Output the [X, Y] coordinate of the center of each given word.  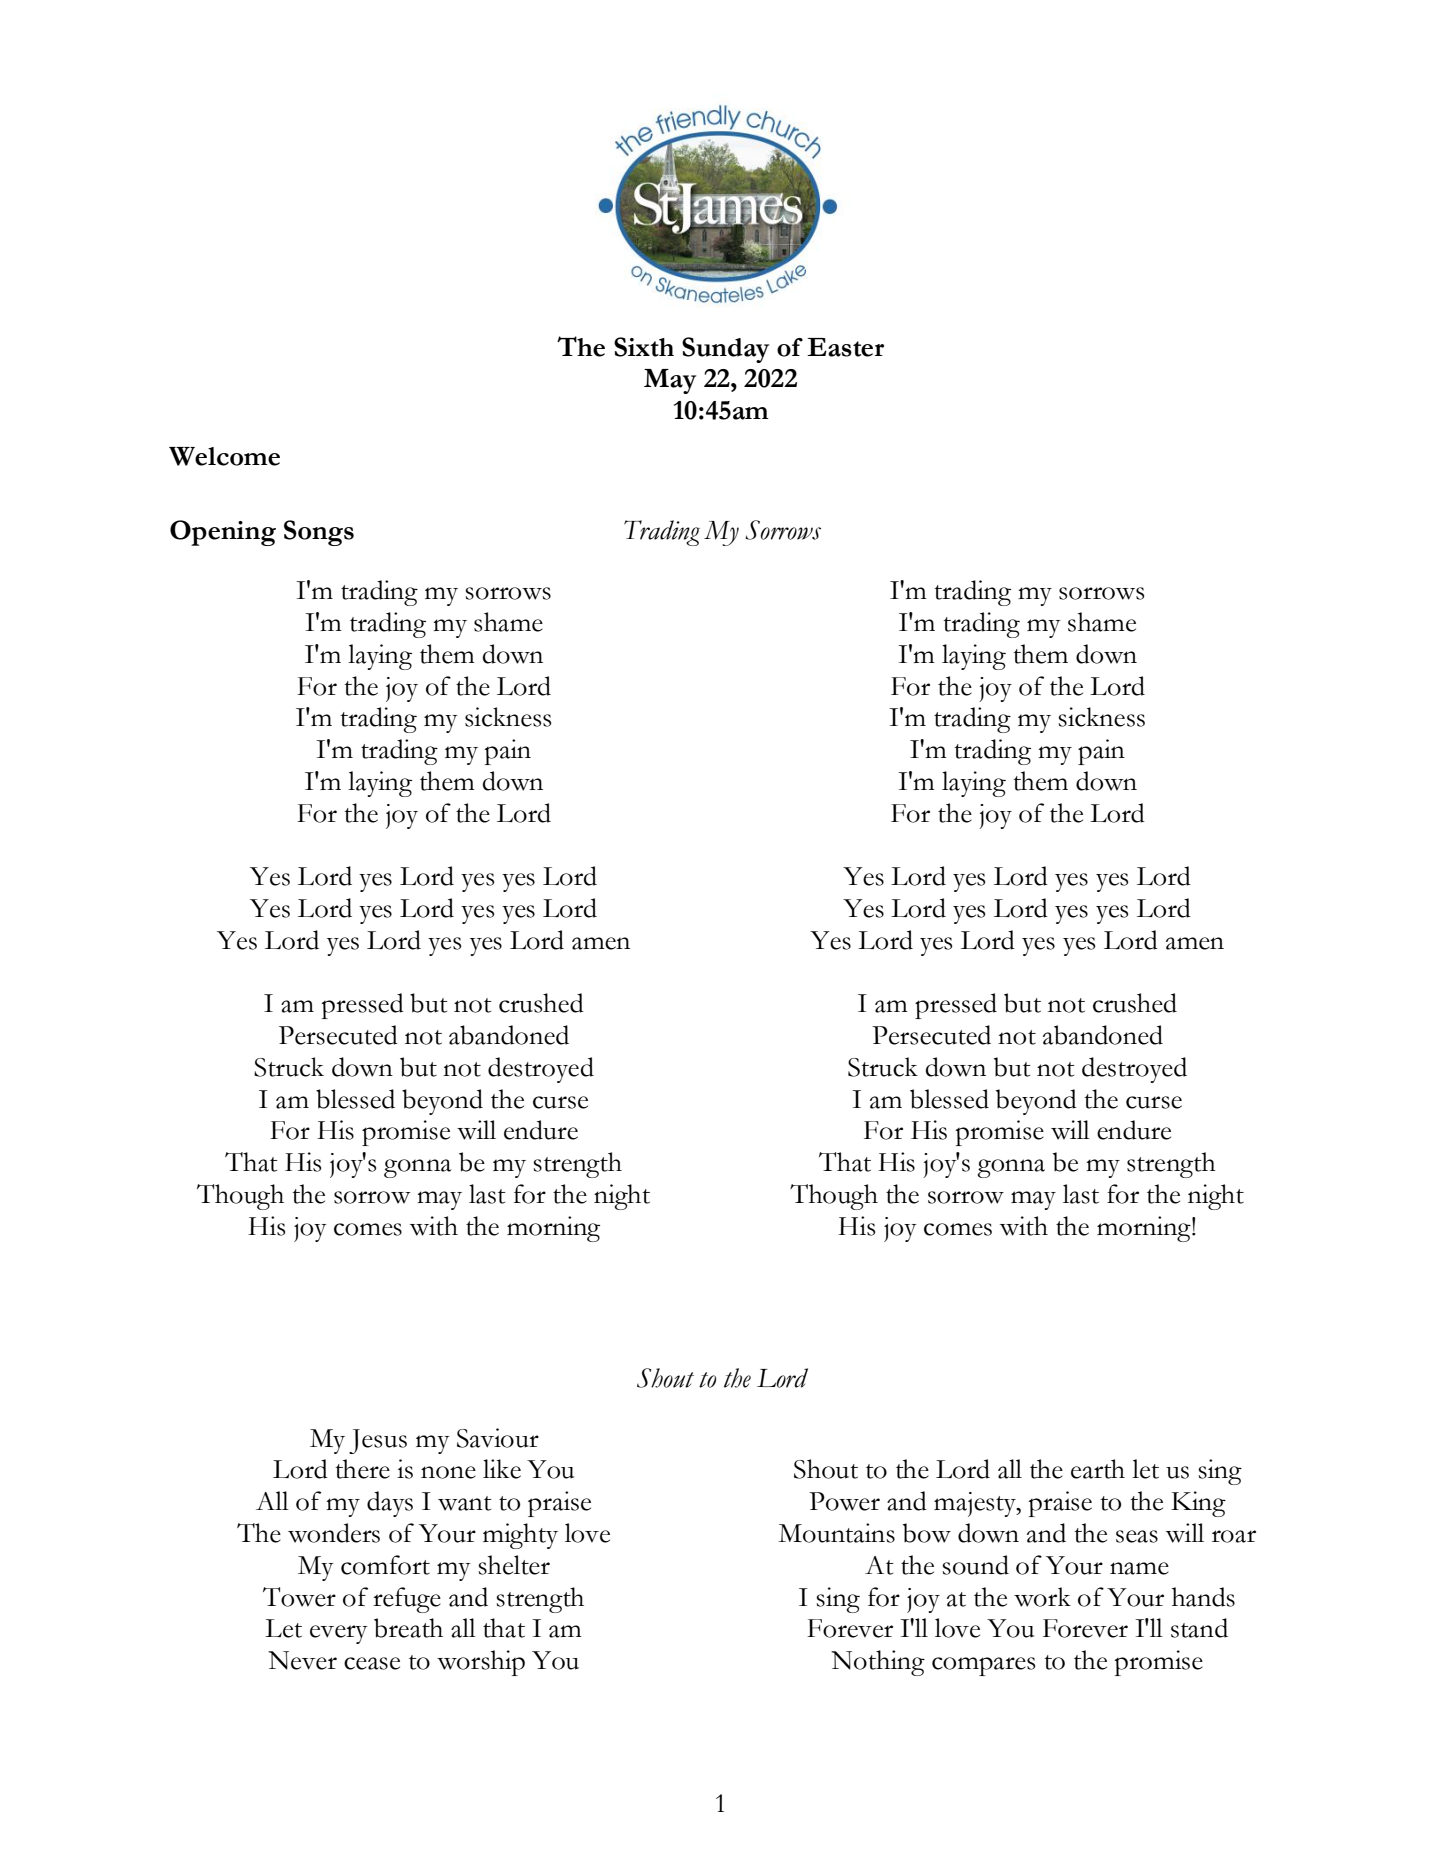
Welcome [224, 456]
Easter [845, 347]
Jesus [378, 1441]
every [339, 1634]
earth [1098, 1469]
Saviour [498, 1438]
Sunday [725, 350]
